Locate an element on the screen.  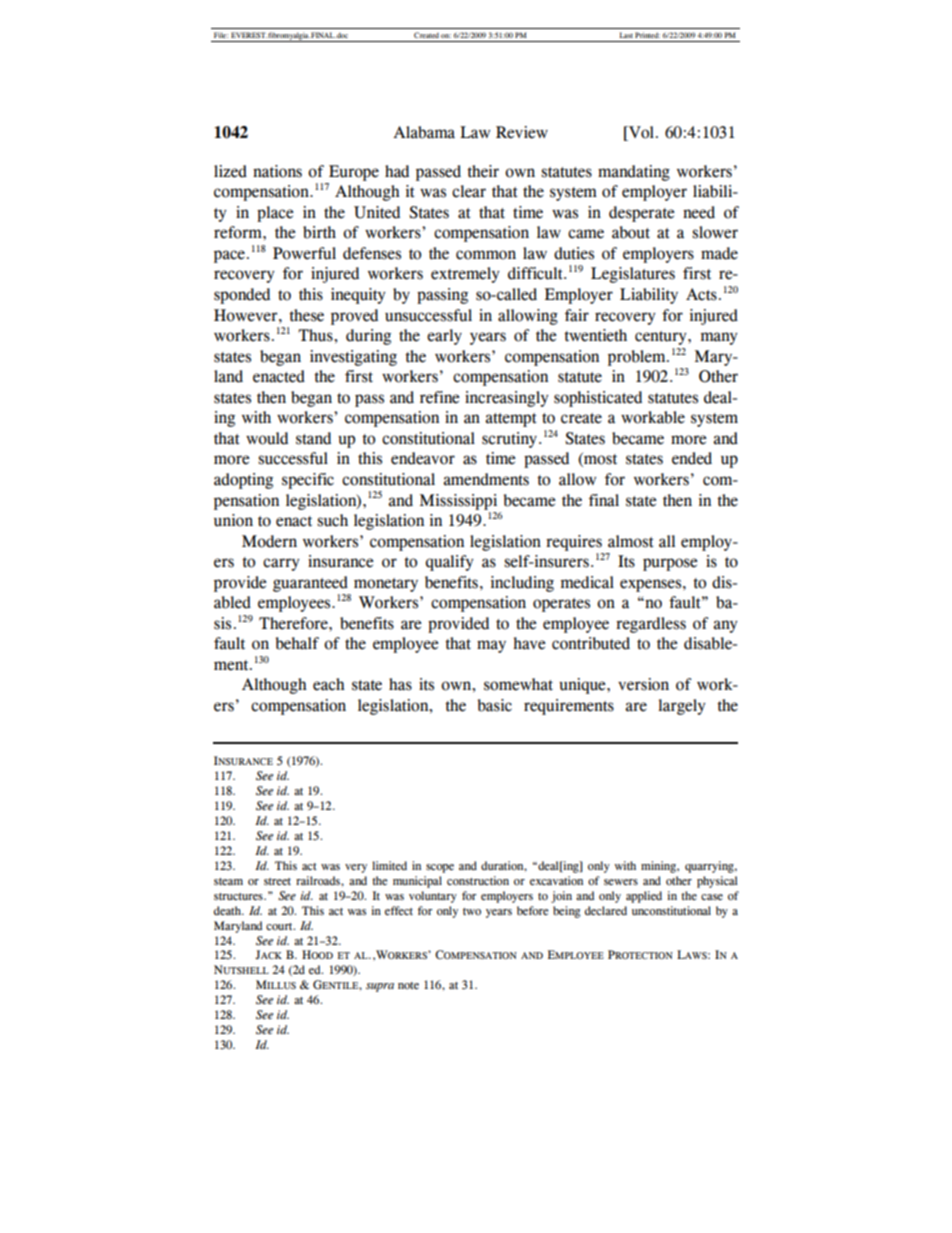
ended is located at coordinates (692, 458).
